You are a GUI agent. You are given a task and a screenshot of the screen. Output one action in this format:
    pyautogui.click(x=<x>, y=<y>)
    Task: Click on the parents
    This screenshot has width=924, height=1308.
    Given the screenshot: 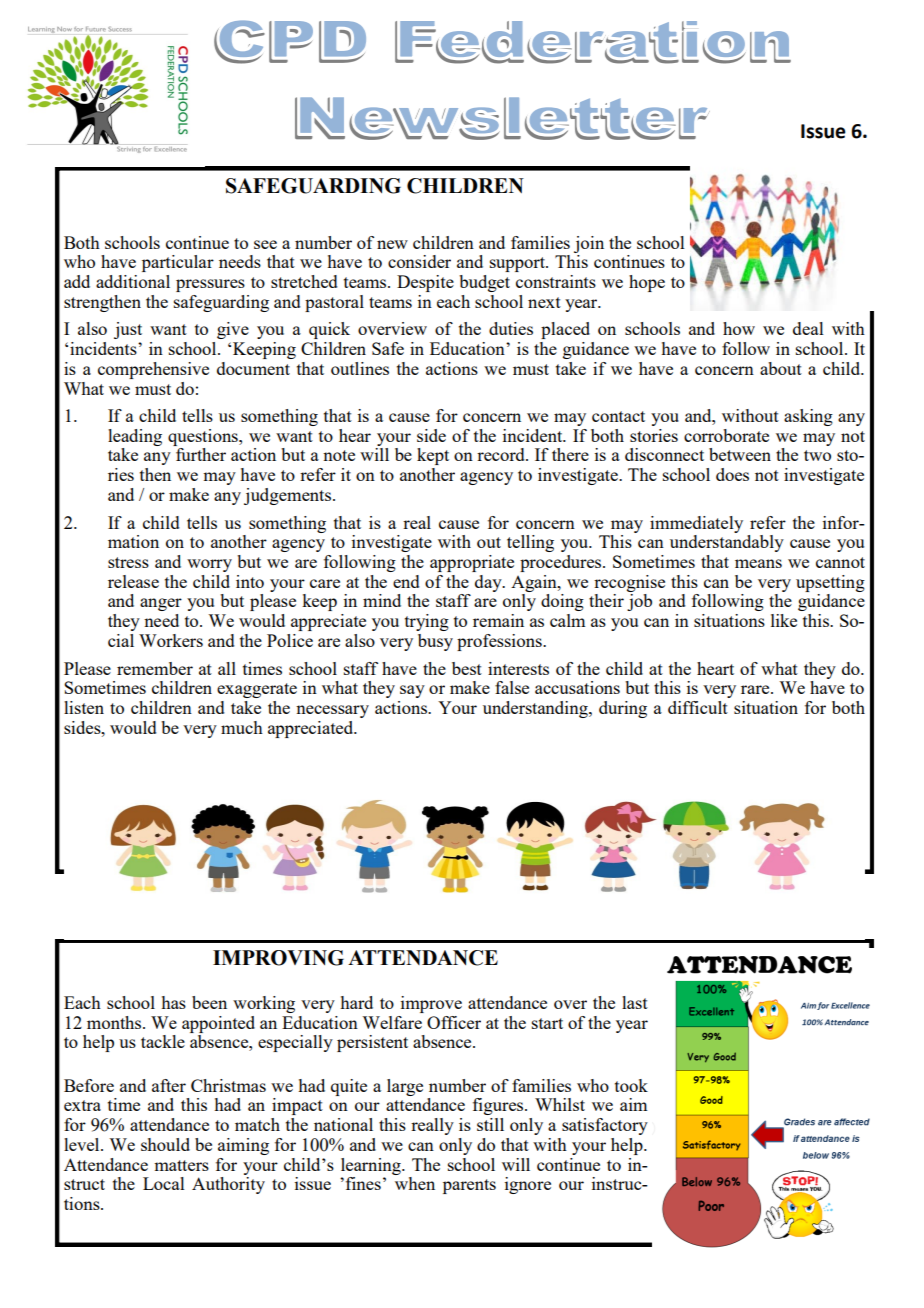 What is the action you would take?
    pyautogui.click(x=469, y=1186)
